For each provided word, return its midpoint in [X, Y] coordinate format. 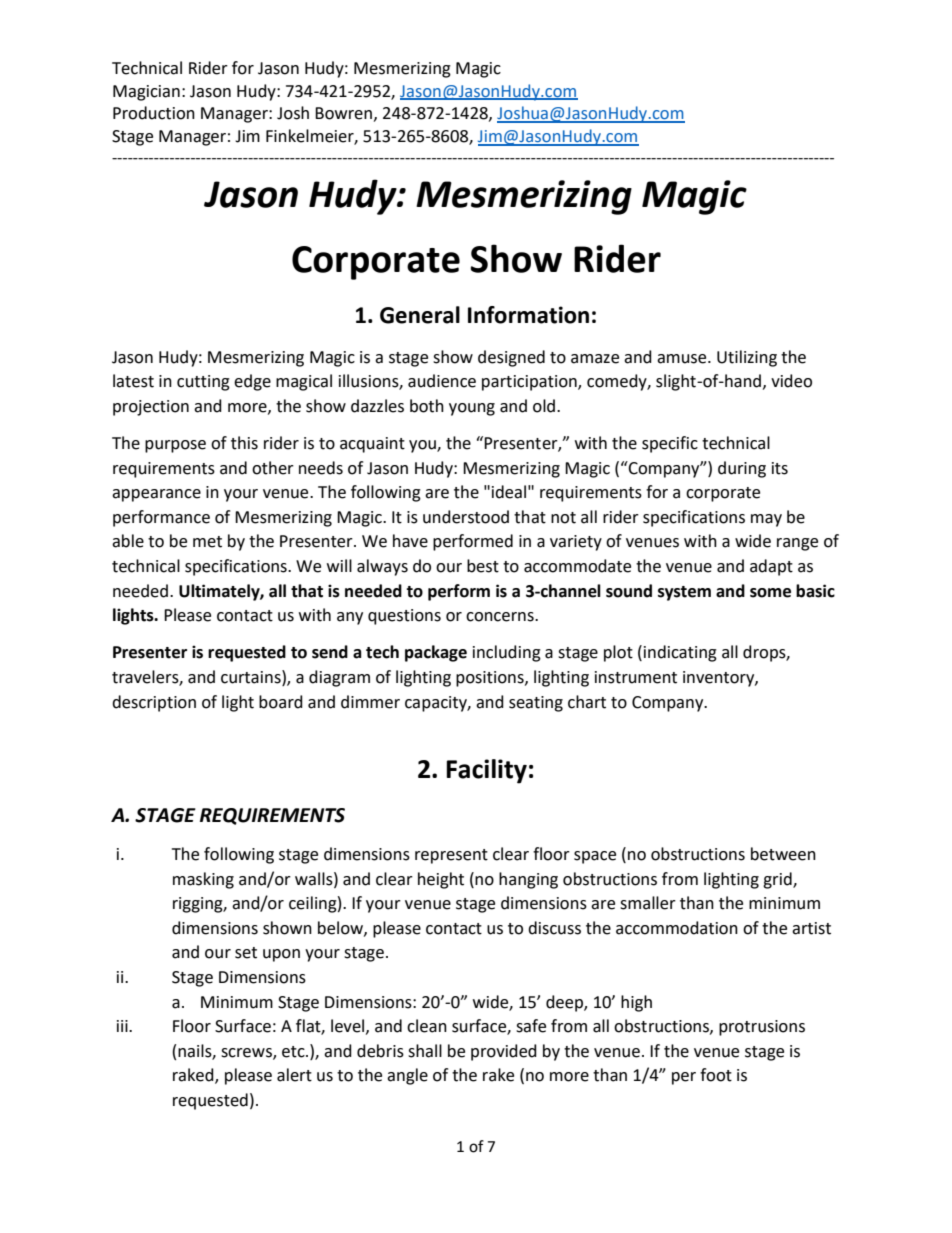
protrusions [762, 1028]
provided [504, 1052]
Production [154, 113]
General [420, 315]
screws [247, 1053]
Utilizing [747, 358]
